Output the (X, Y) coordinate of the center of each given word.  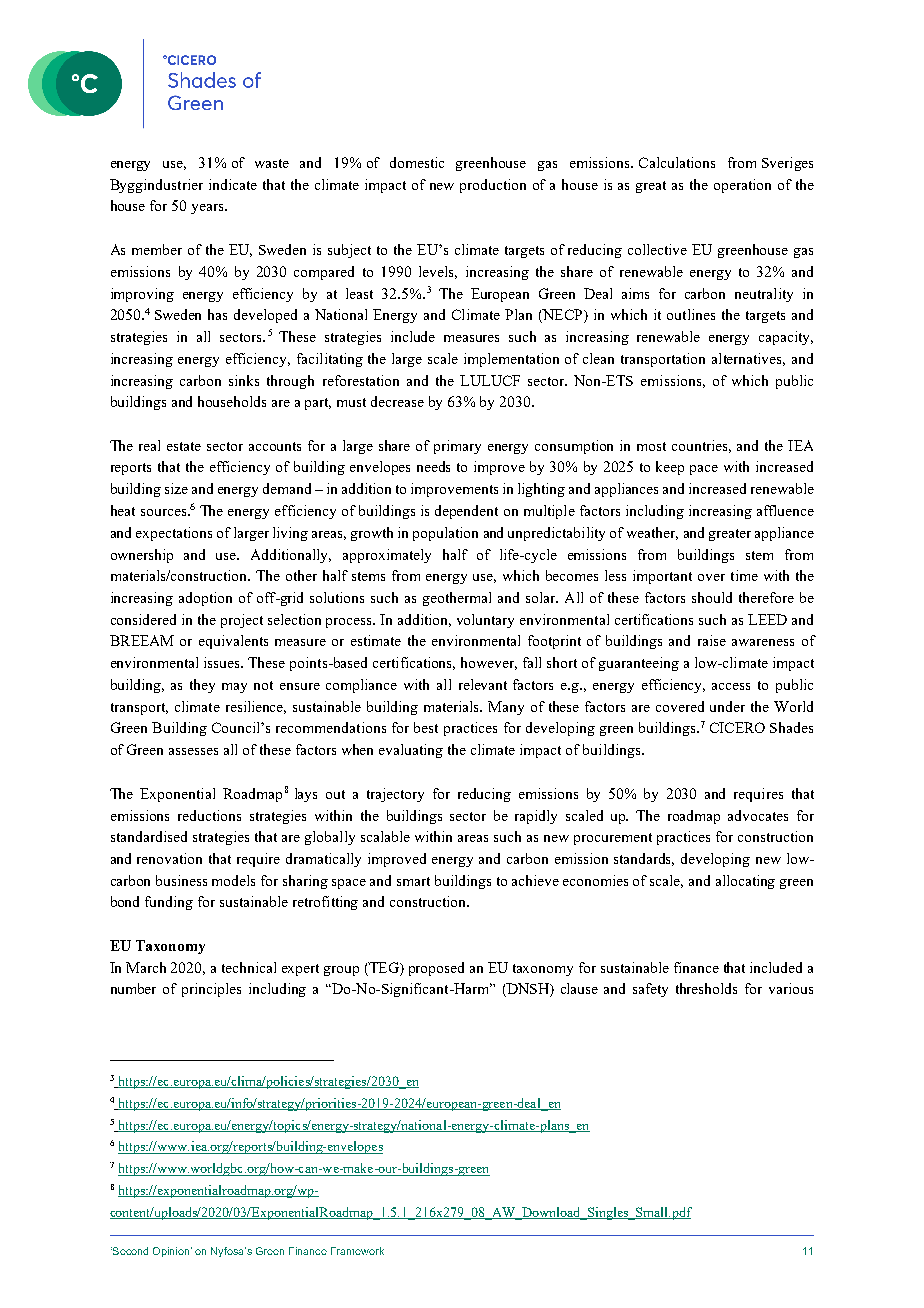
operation (742, 186)
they (202, 686)
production (493, 186)
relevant (483, 684)
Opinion (171, 1252)
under (727, 706)
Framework (357, 1251)
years (208, 209)
